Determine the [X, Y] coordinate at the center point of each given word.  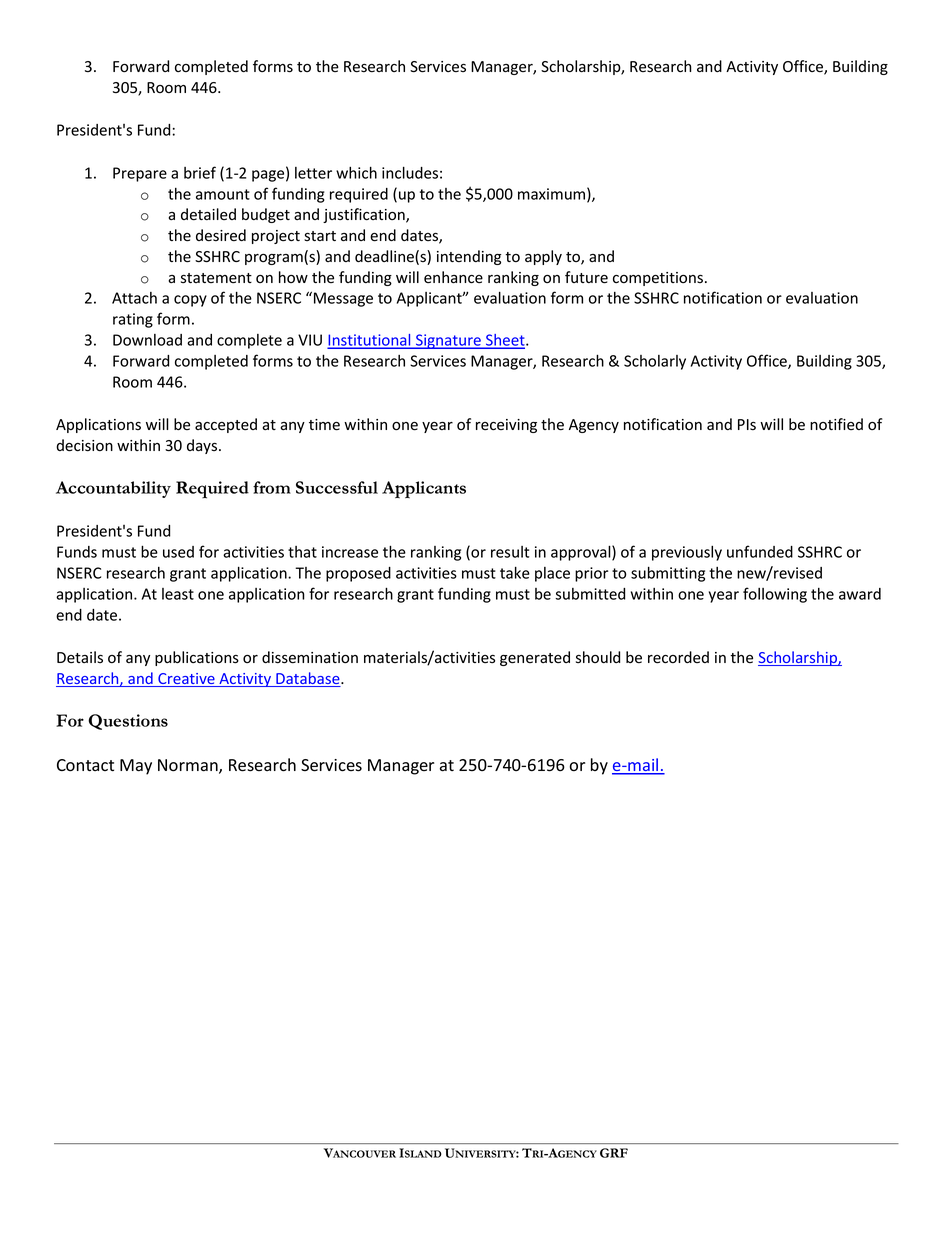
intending [469, 257]
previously [687, 553]
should [598, 657]
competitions [658, 279]
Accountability [113, 489]
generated [535, 658]
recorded [678, 657]
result [510, 552]
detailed [208, 214]
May [136, 767]
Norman [189, 766]
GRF [614, 1153]
